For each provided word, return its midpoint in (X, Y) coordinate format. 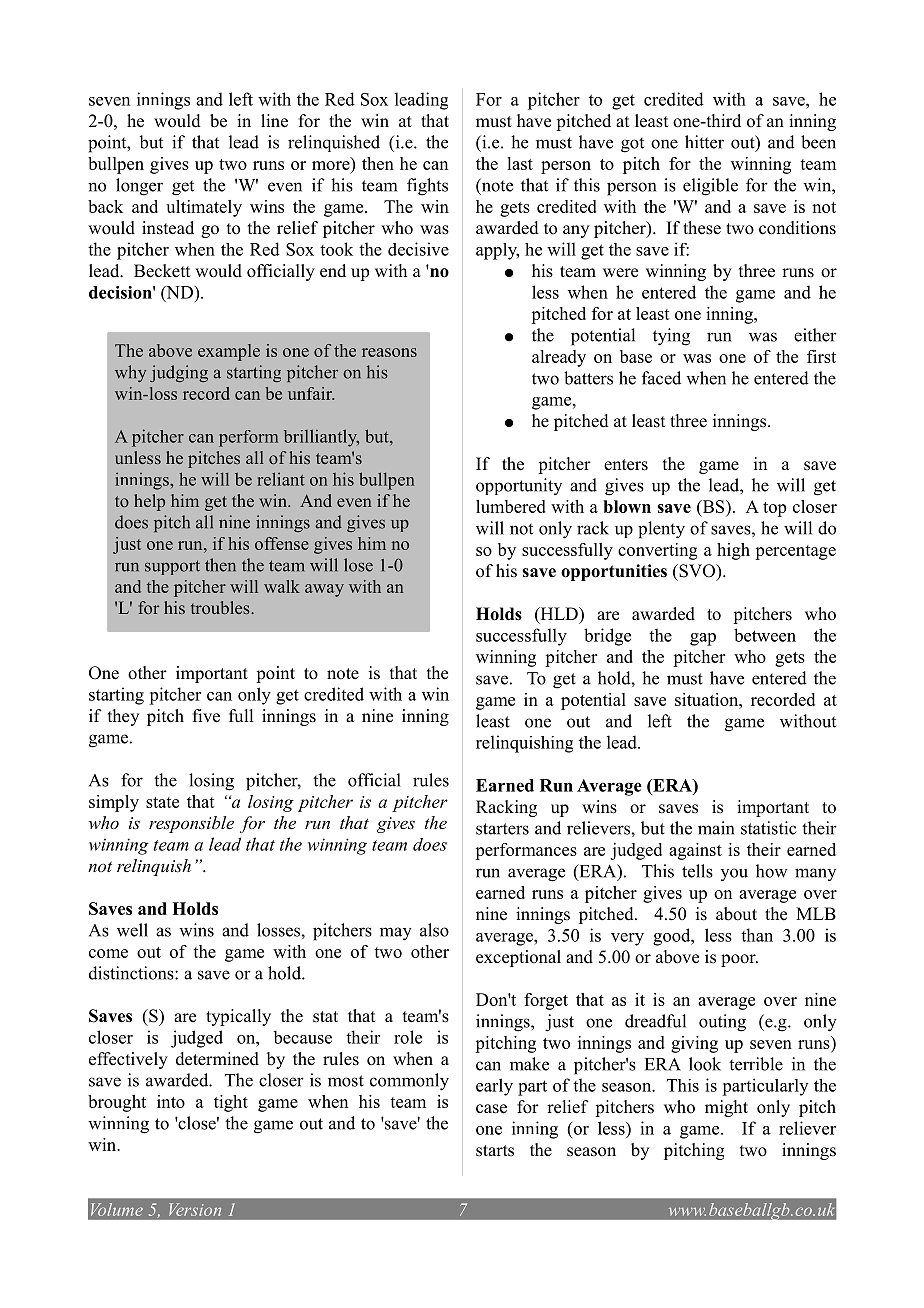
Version (195, 1209)
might (726, 1108)
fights (427, 187)
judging (179, 373)
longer (139, 187)
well (132, 930)
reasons (389, 352)
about (736, 914)
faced (661, 378)
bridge (607, 637)
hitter (704, 142)
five (206, 716)
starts (495, 1151)
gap (703, 639)
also (434, 930)
